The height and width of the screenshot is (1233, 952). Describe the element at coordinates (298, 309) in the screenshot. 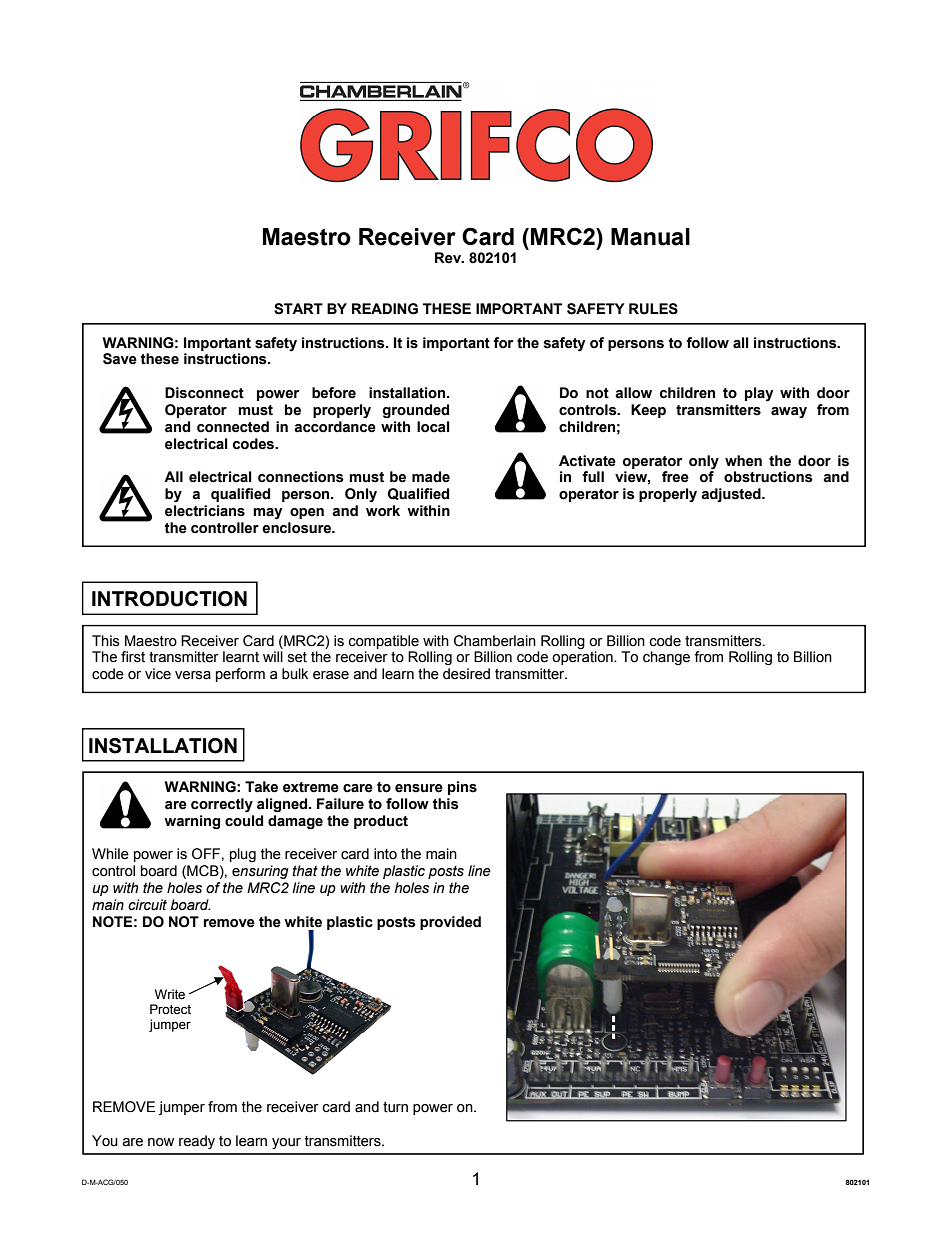

I see `START` at that location.
